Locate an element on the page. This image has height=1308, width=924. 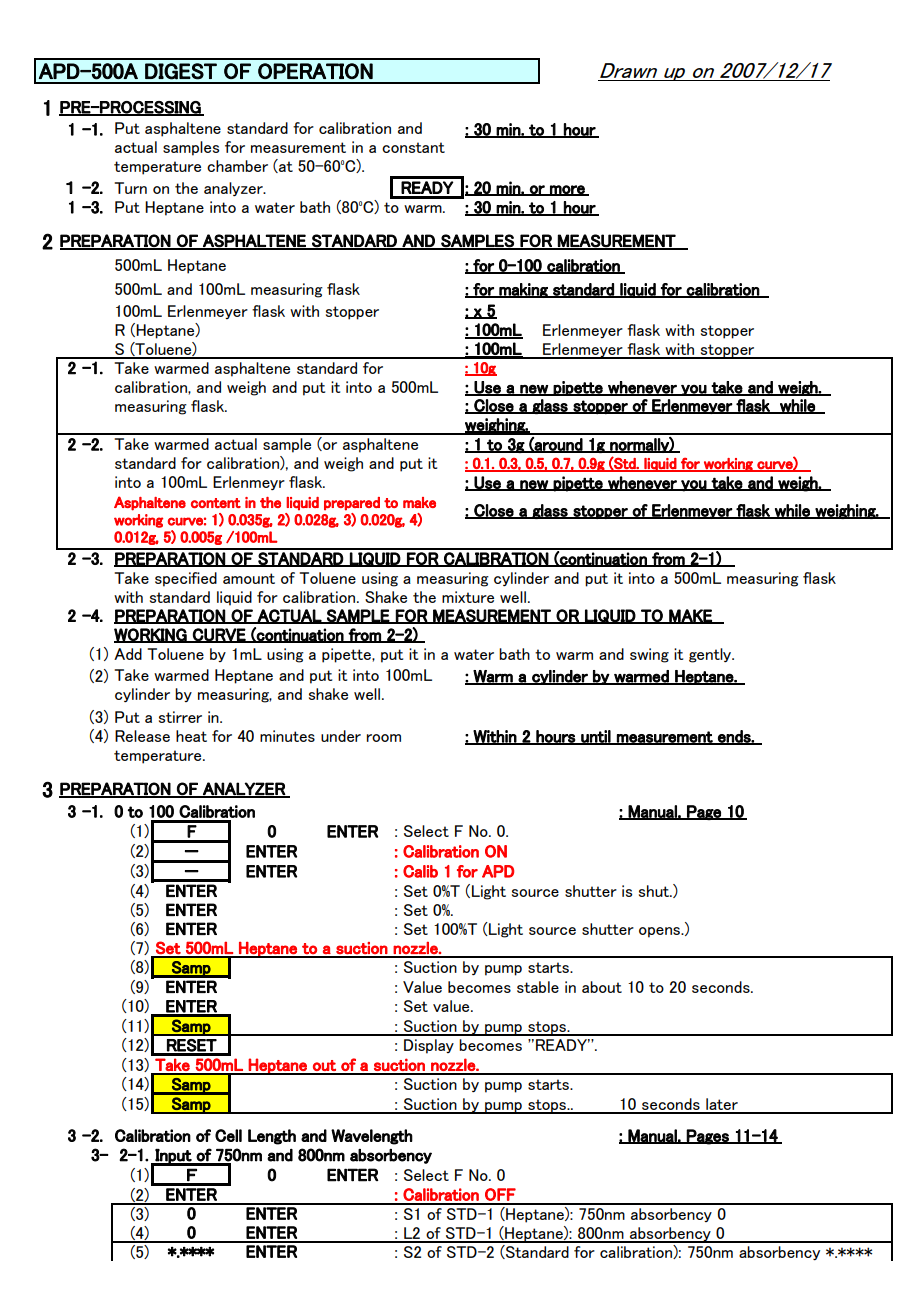
until is located at coordinates (595, 737).
